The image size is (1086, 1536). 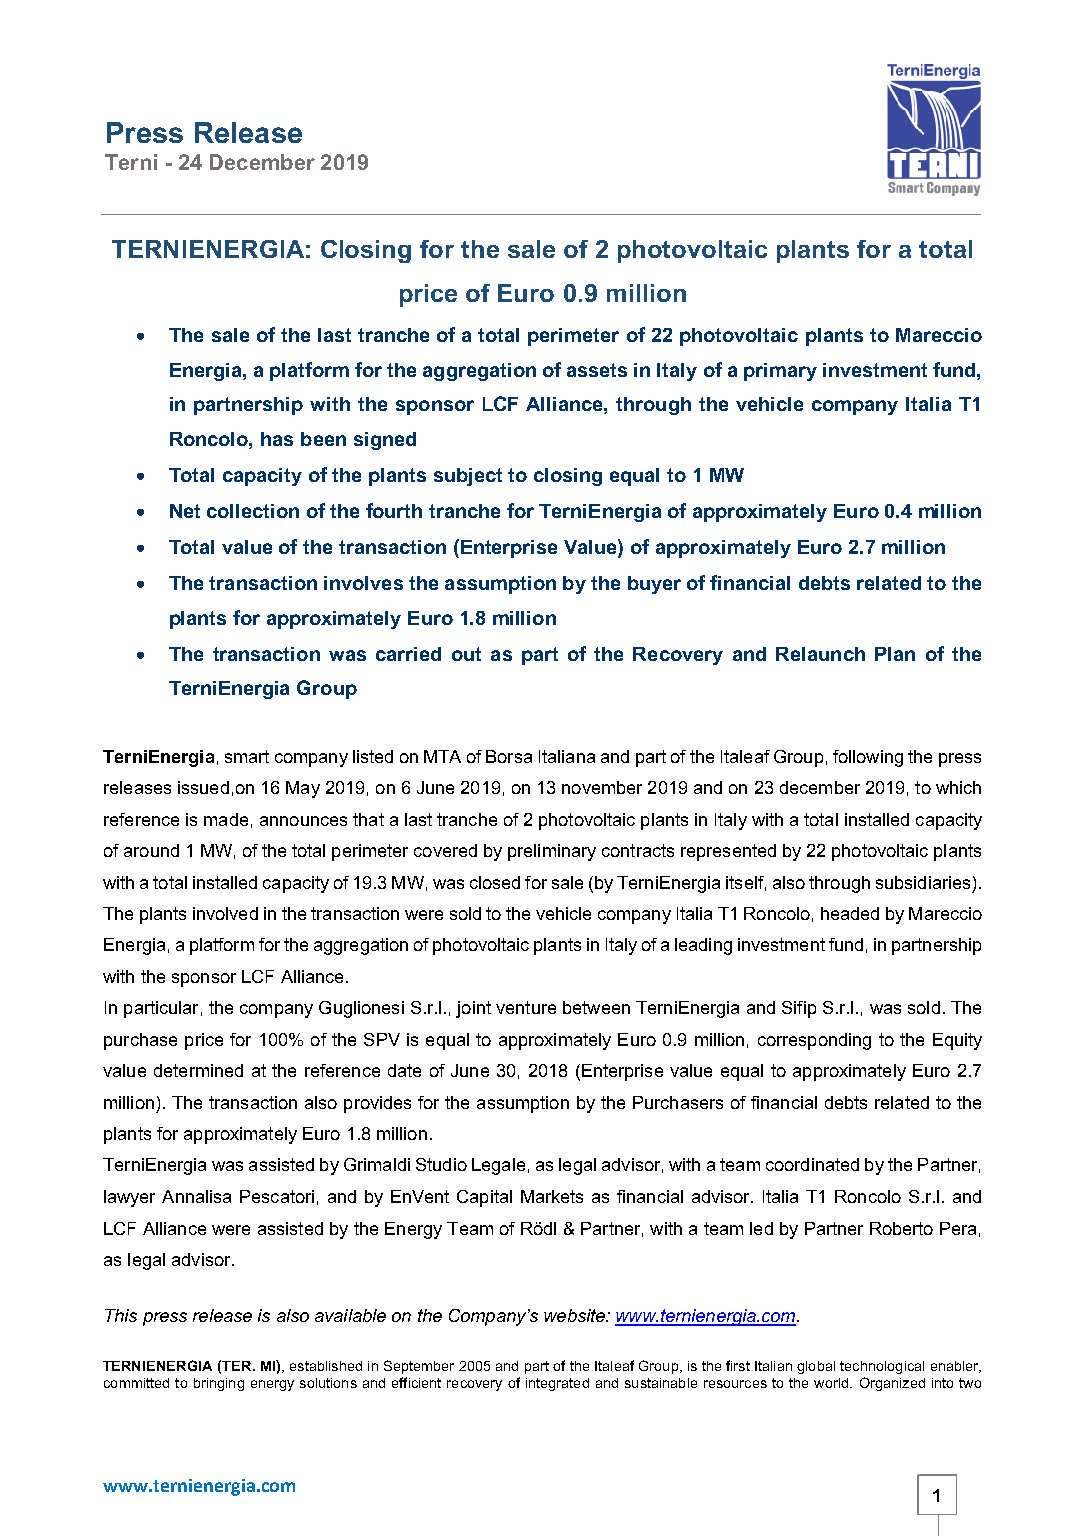 I want to click on coordinated, so click(x=812, y=1164).
